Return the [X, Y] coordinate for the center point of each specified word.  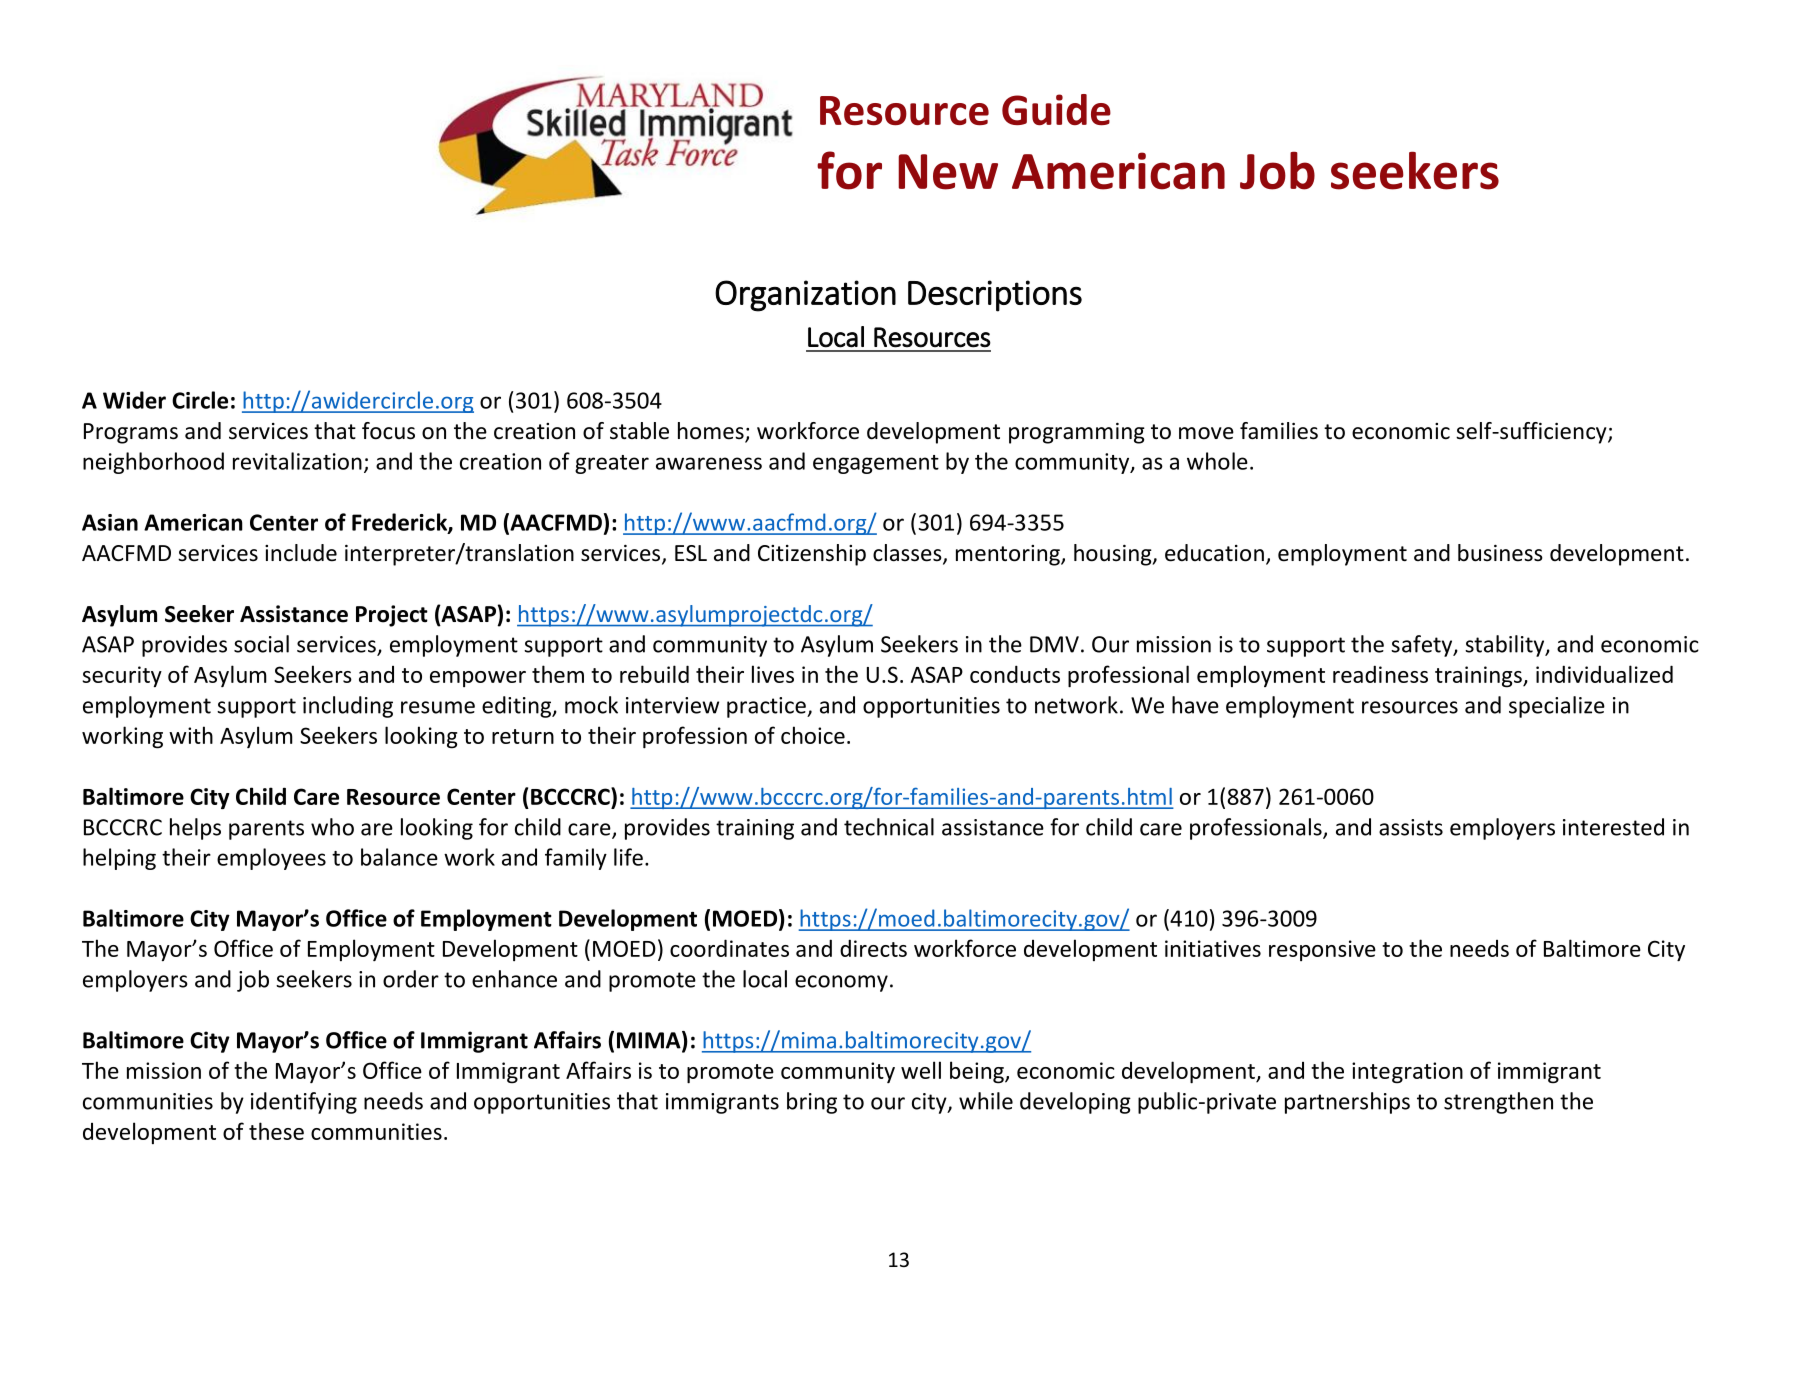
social [261, 644]
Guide [1056, 110]
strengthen [1498, 1103]
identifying [304, 1103]
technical [889, 827]
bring [812, 1103]
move [1206, 433]
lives [773, 674]
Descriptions [995, 296]
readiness [1380, 674]
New [948, 172]
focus [388, 431]
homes [712, 432]
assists [1411, 827]
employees [271, 859]
